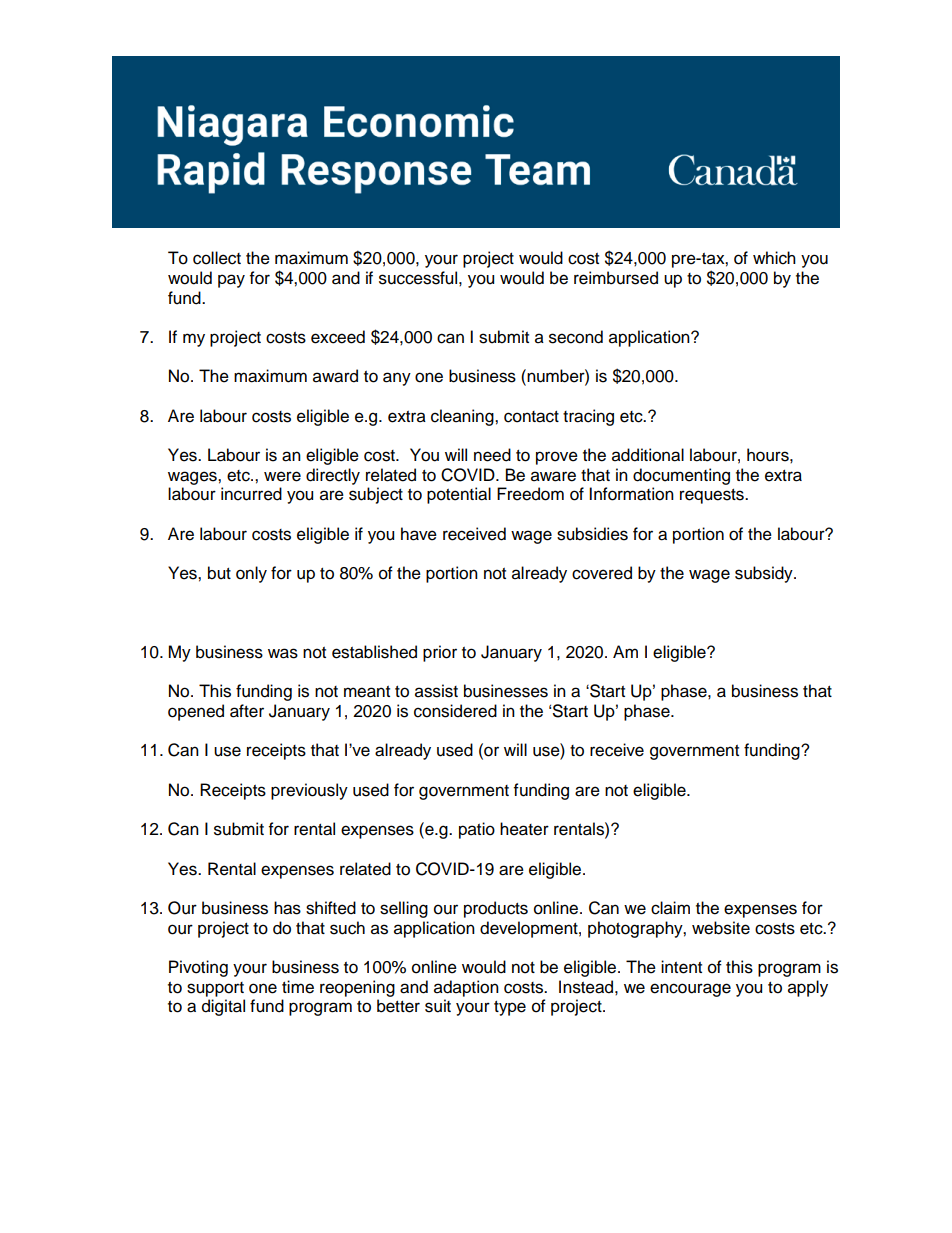 The image size is (952, 1233). What do you see at coordinates (530, 494) in the page?
I see `Freedom` at bounding box center [530, 494].
